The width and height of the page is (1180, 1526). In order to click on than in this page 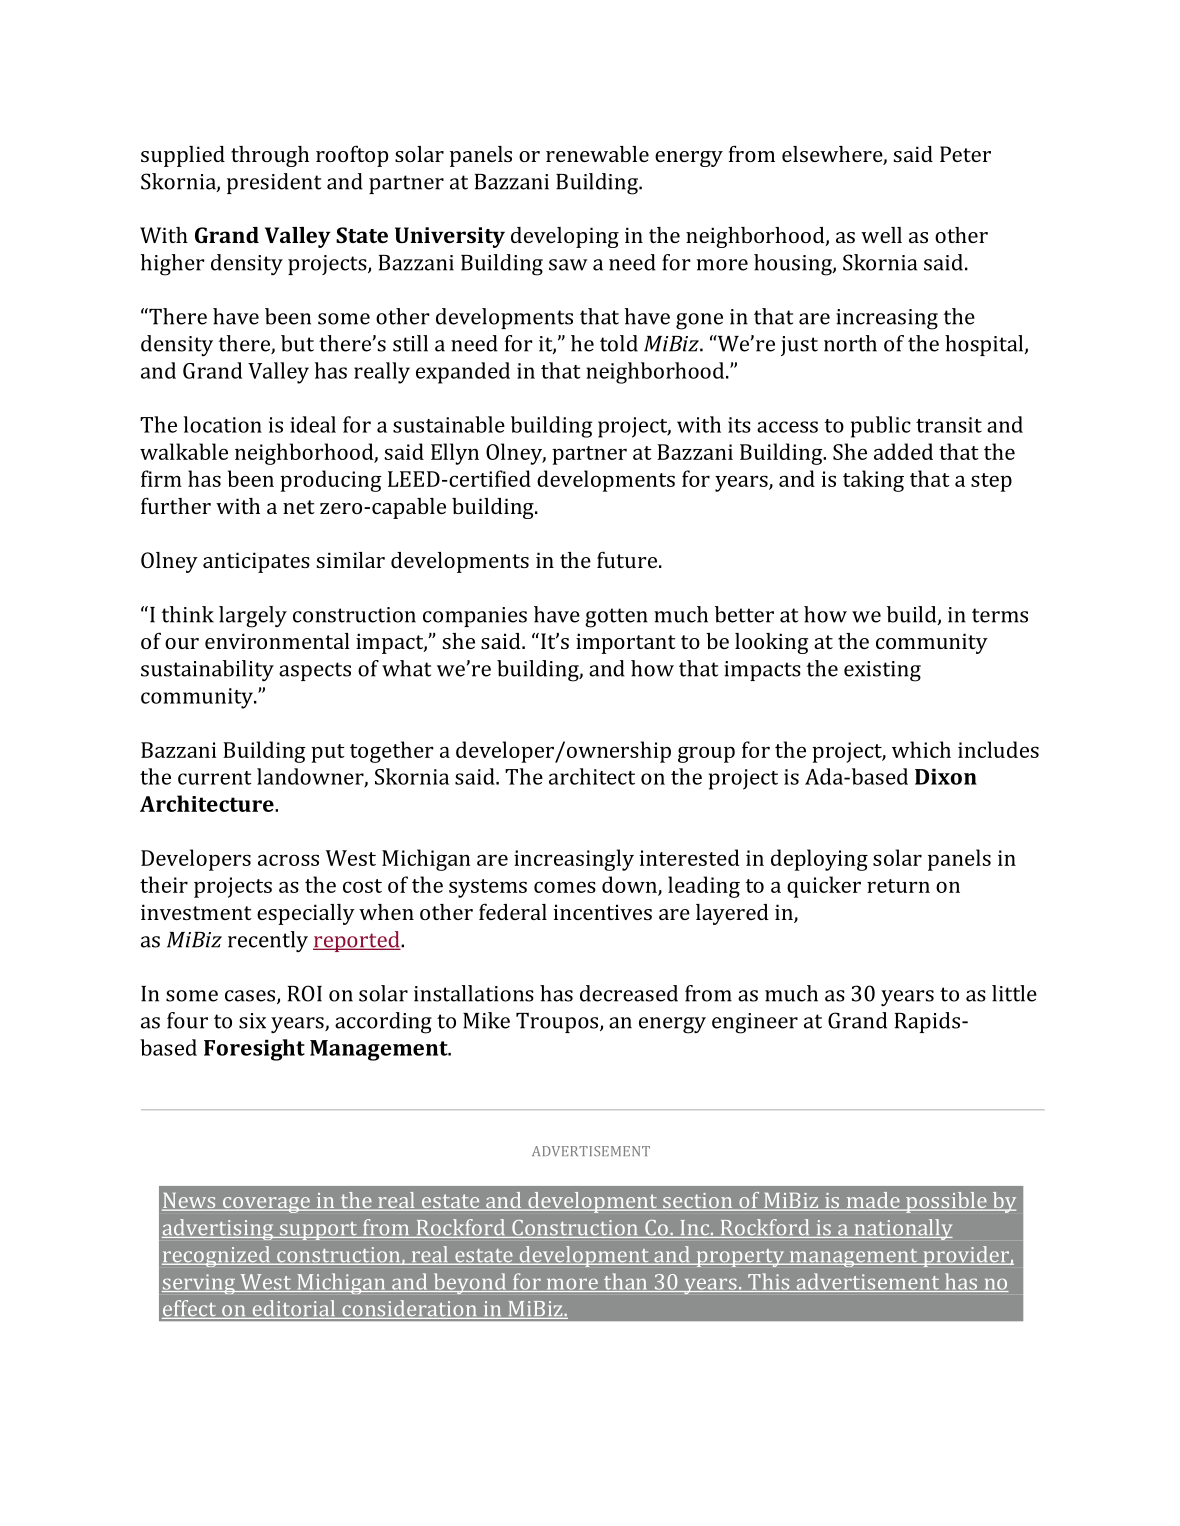, I will do `click(626, 1282)`.
